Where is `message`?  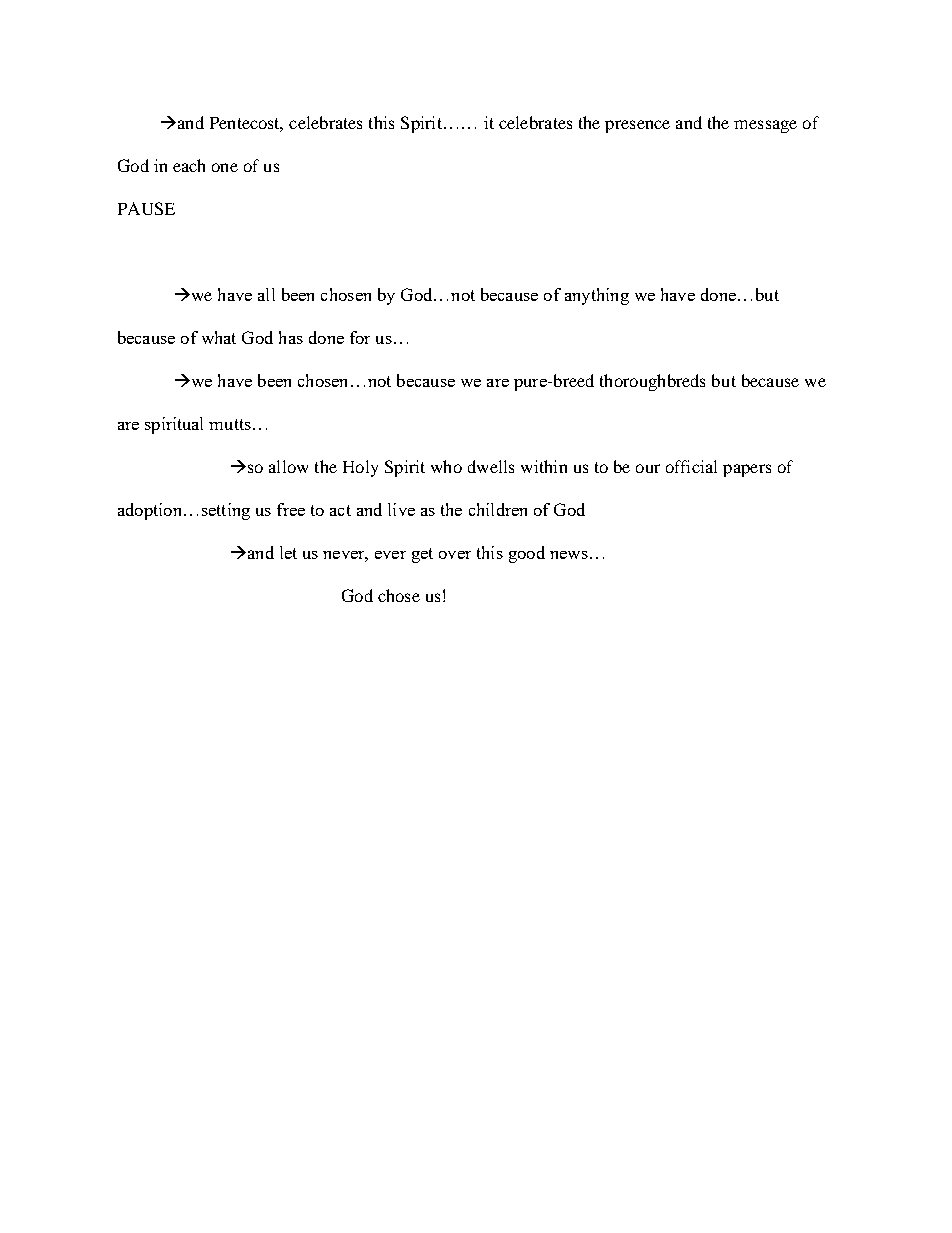 message is located at coordinates (765, 126).
